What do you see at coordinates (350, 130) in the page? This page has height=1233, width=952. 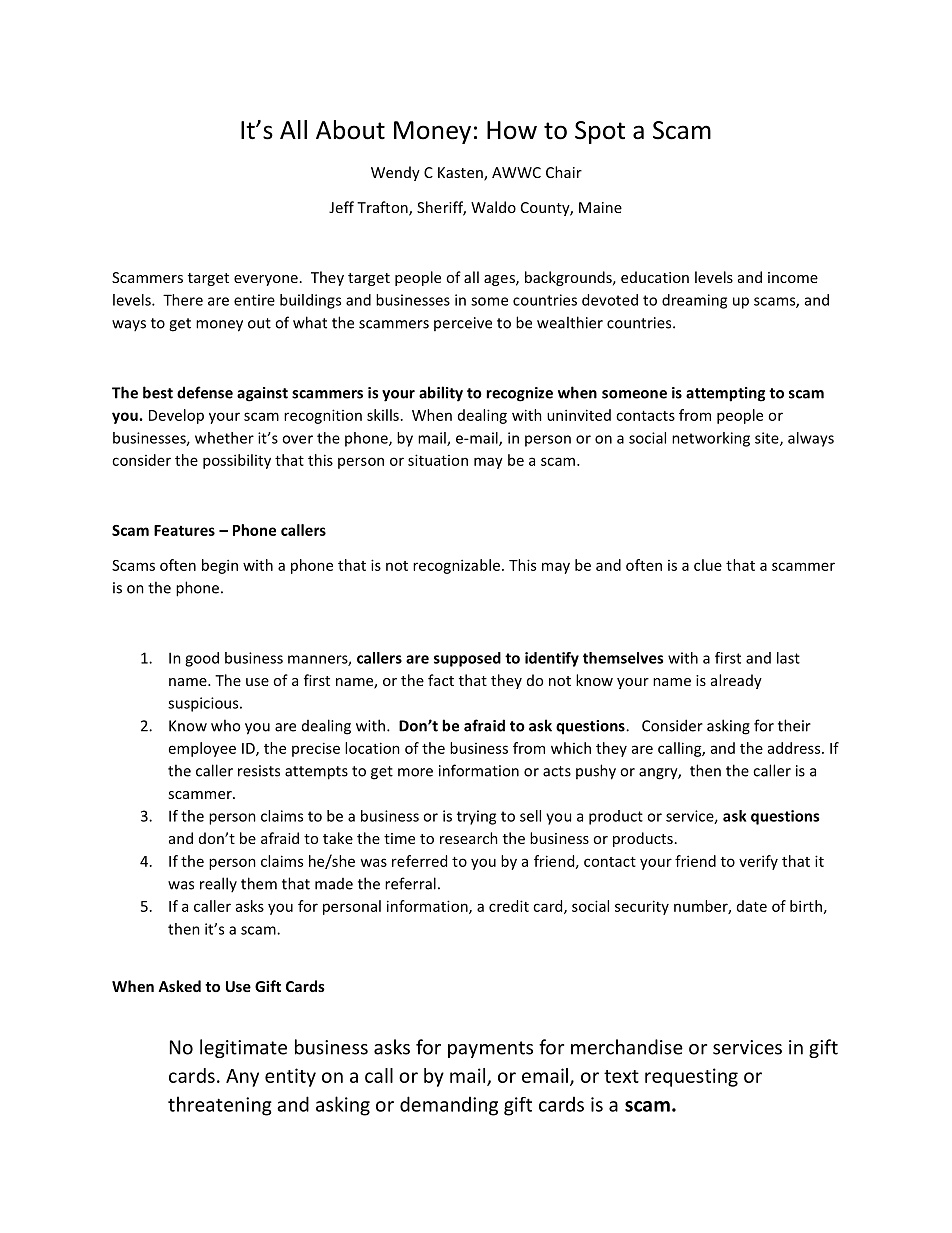 I see `About` at bounding box center [350, 130].
